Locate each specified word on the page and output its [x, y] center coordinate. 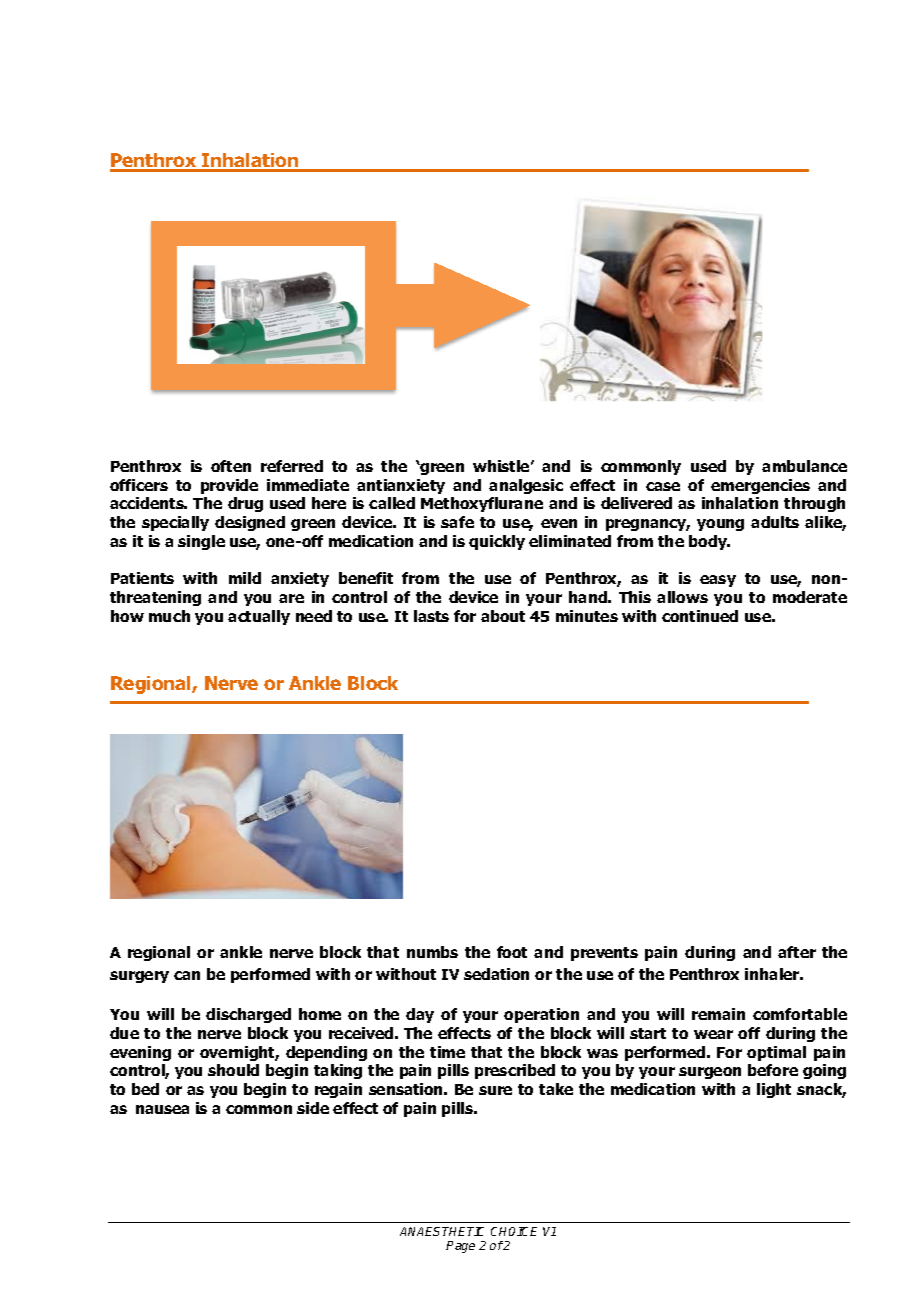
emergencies [760, 486]
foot [512, 952]
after [797, 952]
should [233, 1070]
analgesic [526, 486]
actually [259, 617]
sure [495, 1090]
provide [229, 486]
